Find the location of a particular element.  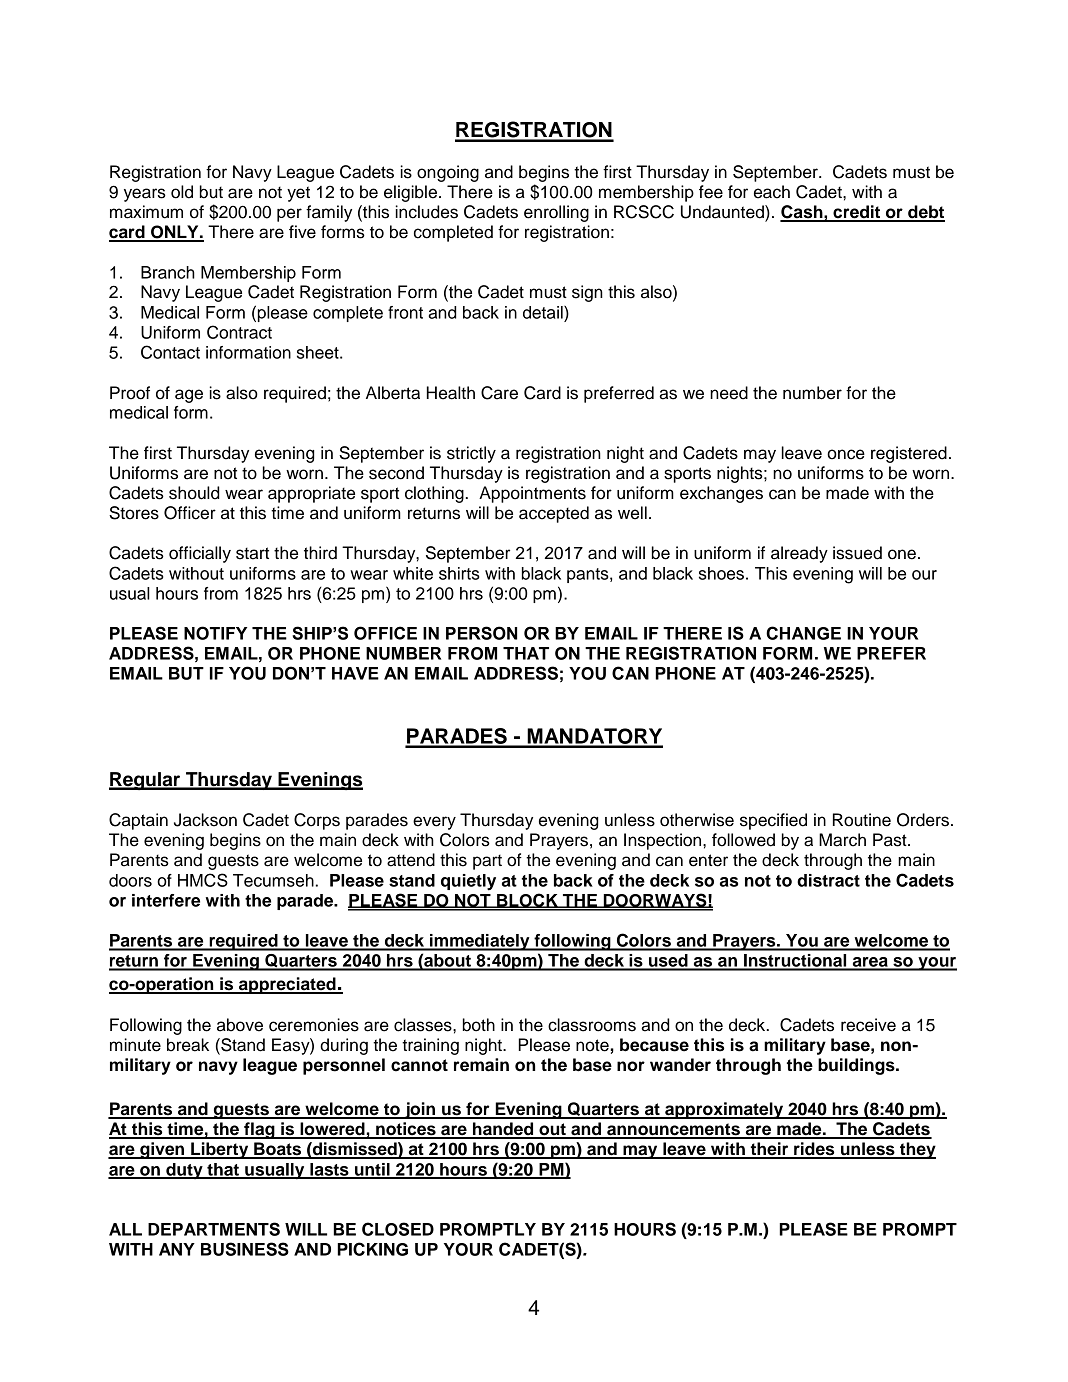

Tecumseh is located at coordinates (273, 880).
